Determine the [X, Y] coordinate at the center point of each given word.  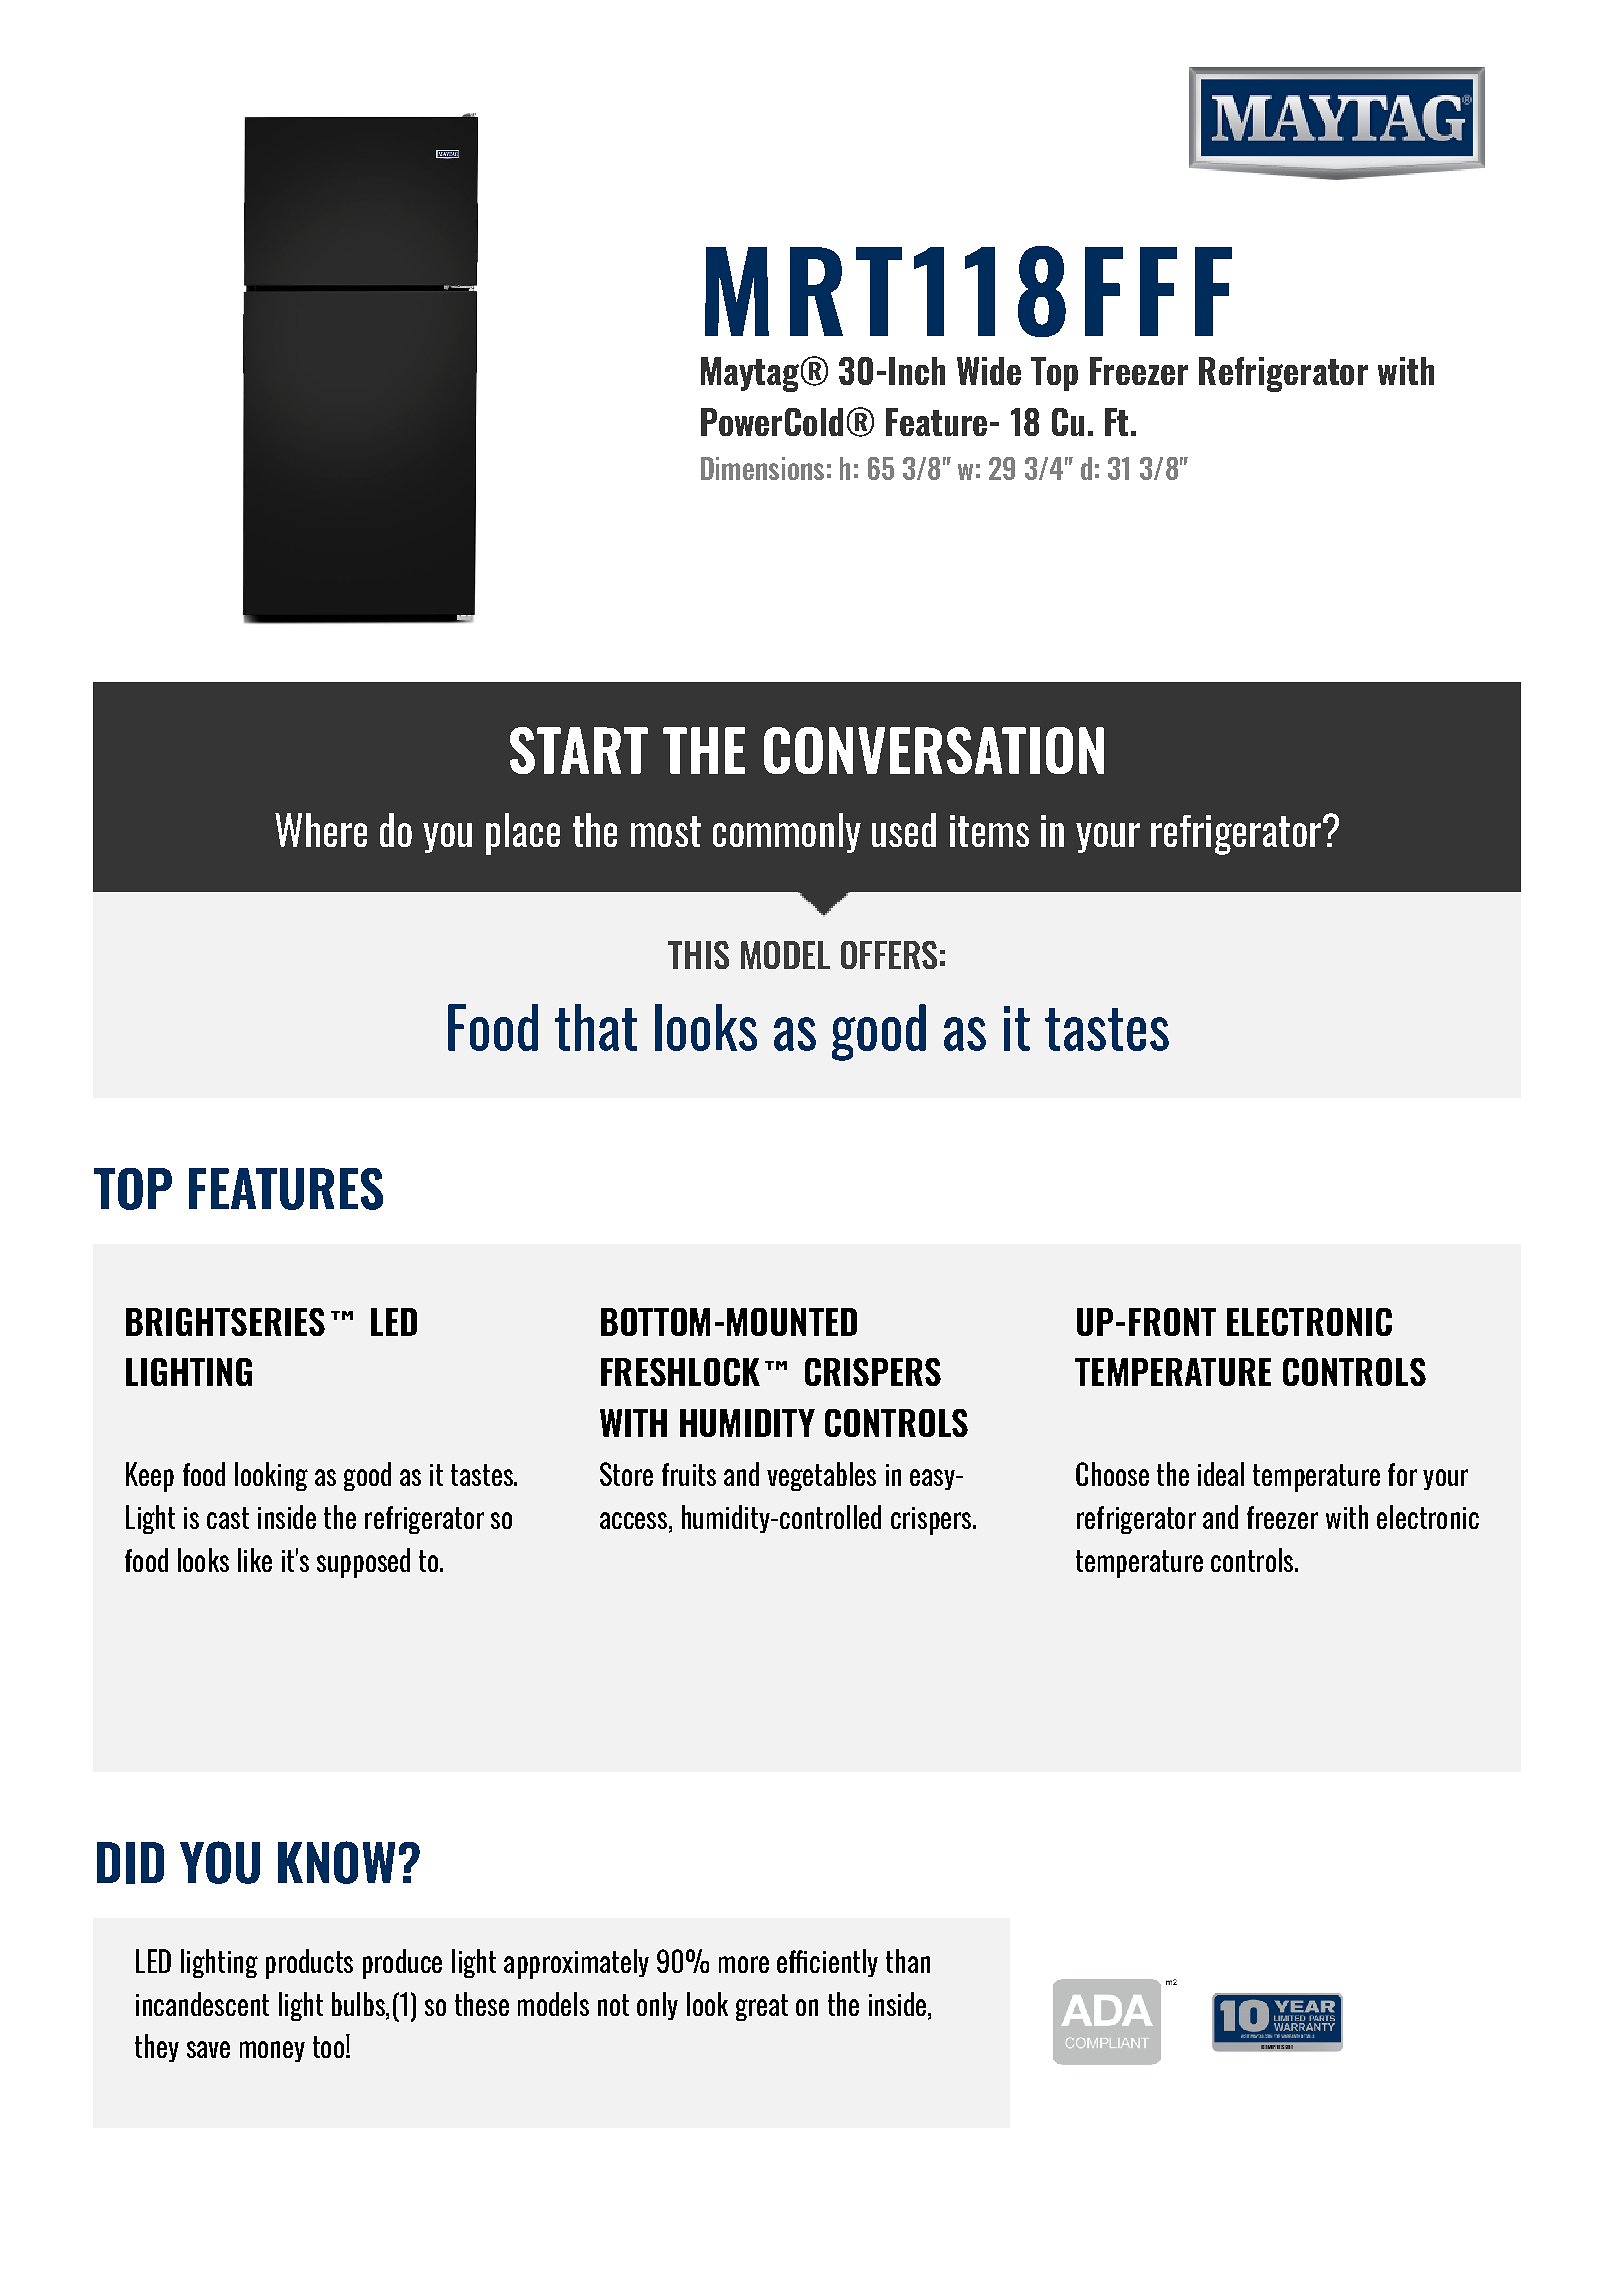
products [309, 1964]
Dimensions [762, 468]
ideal [1221, 1474]
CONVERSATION [934, 750]
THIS [698, 955]
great [762, 2007]
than [908, 1961]
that [596, 1027]
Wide [989, 371]
